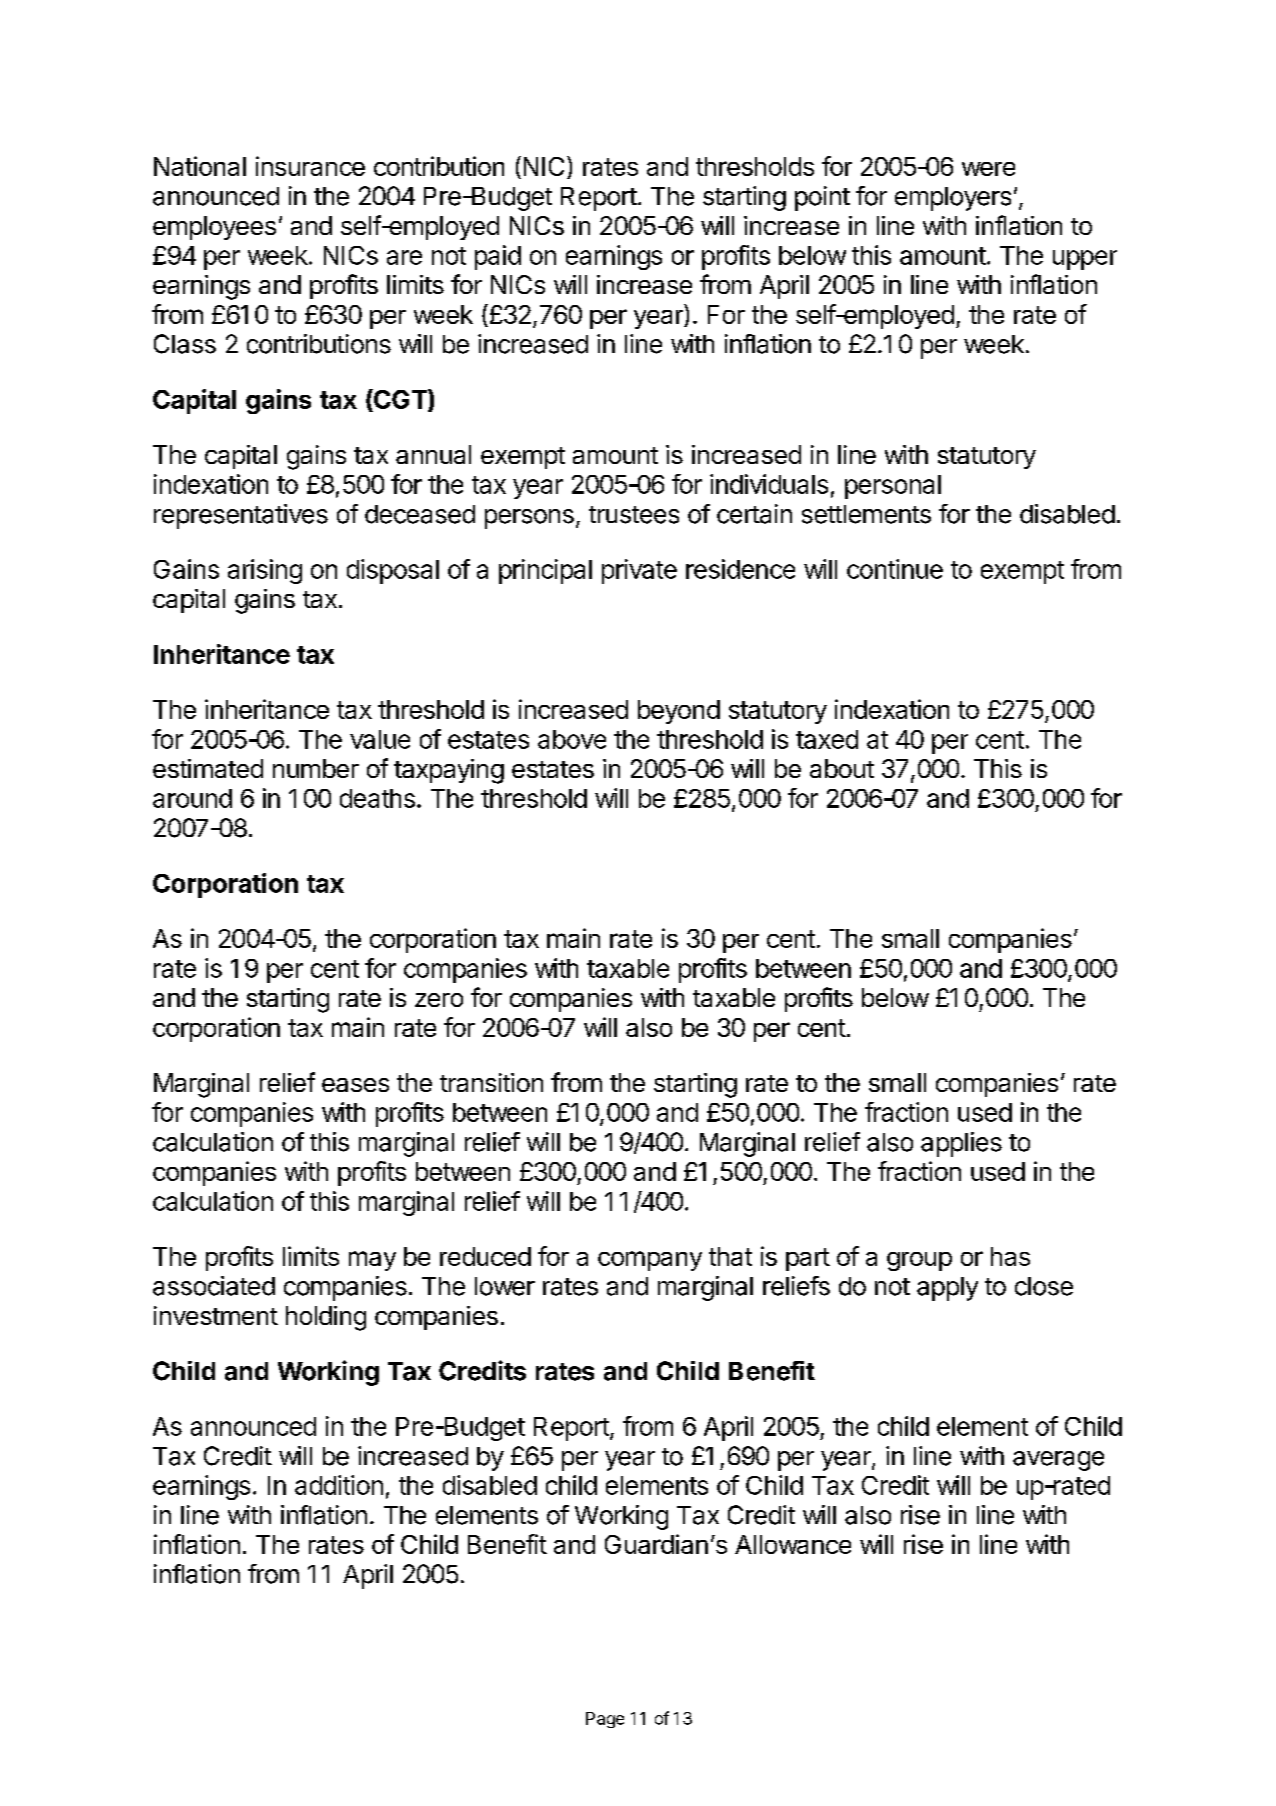 Image resolution: width=1276 pixels, height=1806 pixels. What do you see at coordinates (339, 1485) in the page?
I see `addition` at bounding box center [339, 1485].
